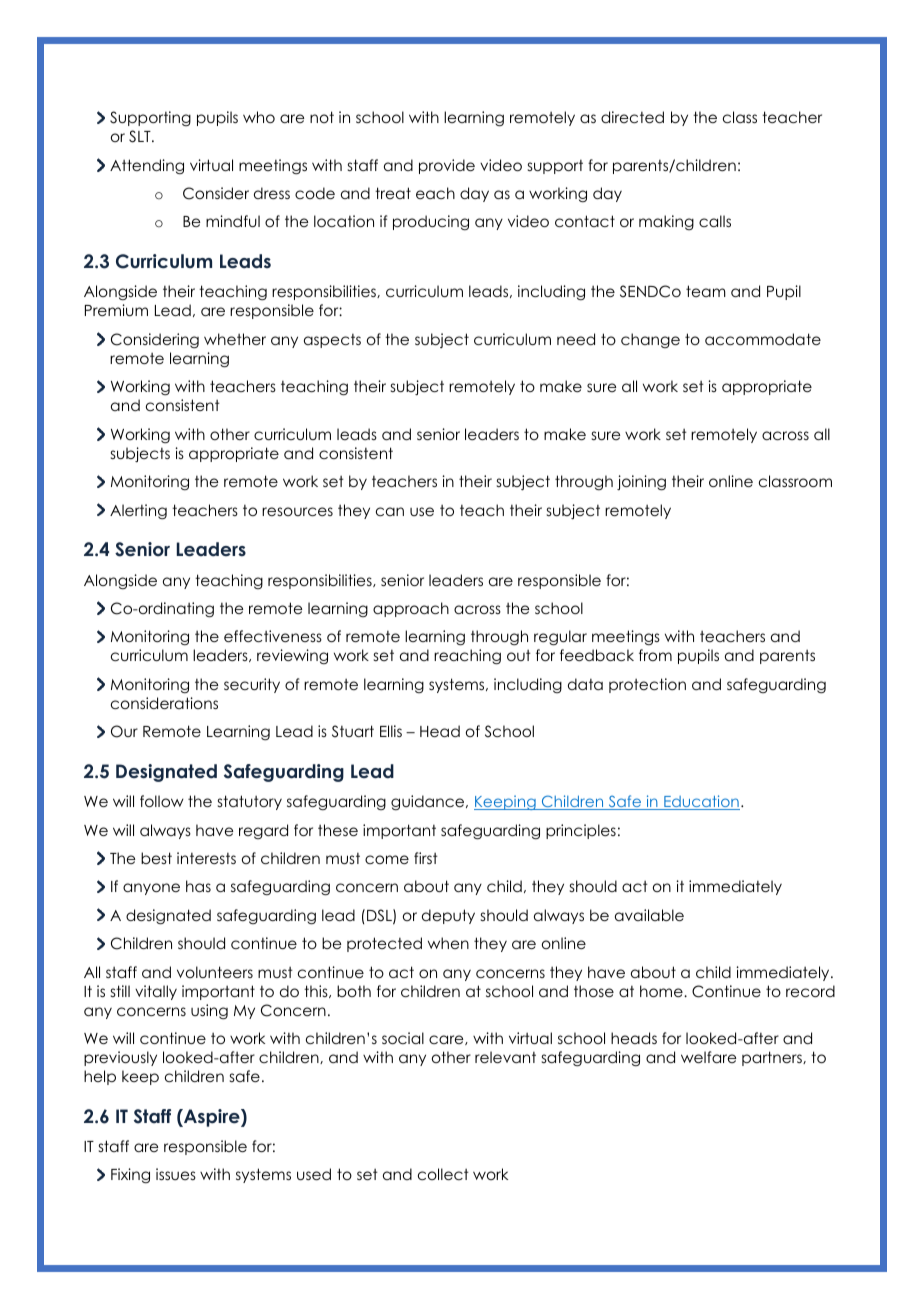  I want to click on from, so click(655, 655).
